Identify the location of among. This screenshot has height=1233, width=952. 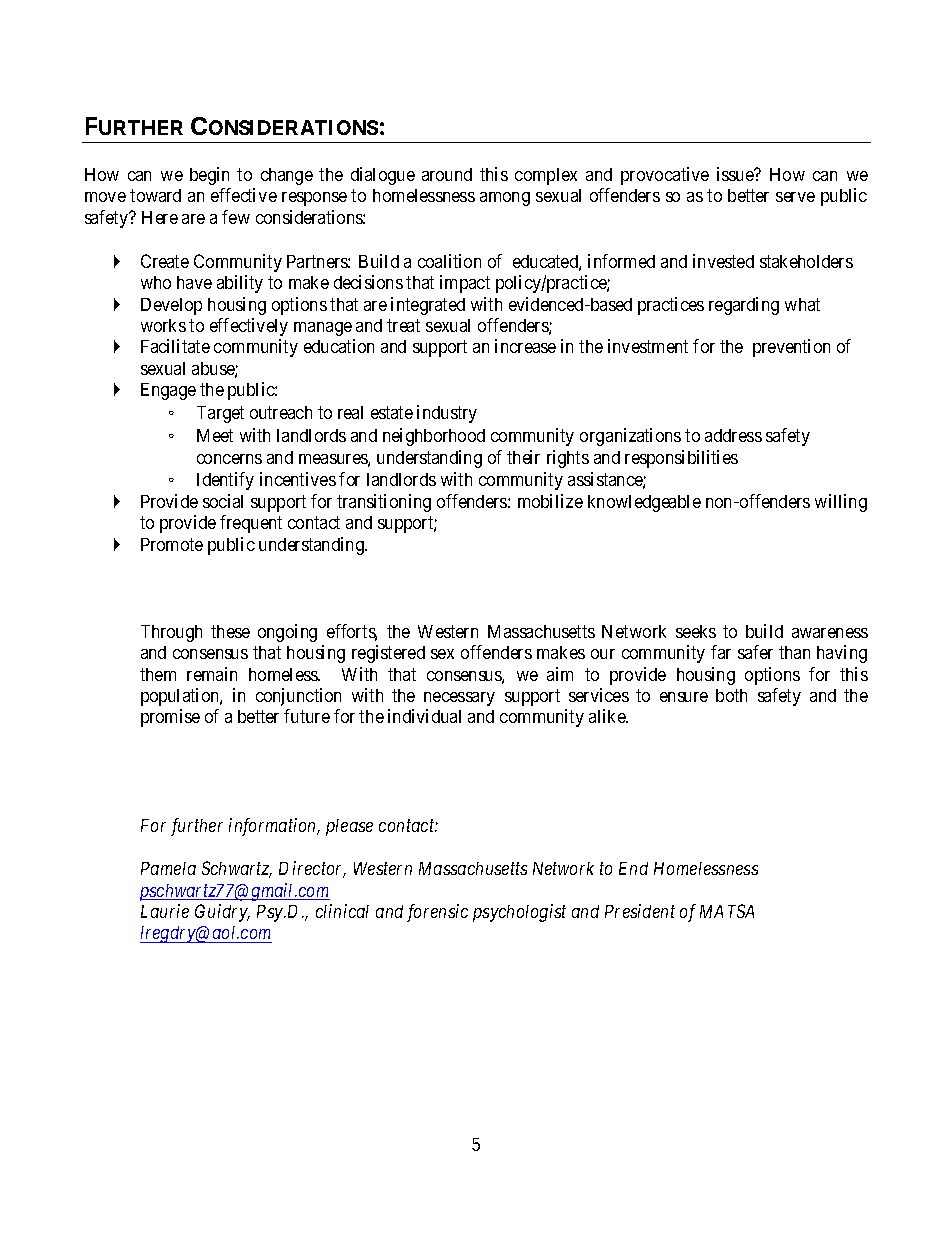
(505, 199).
